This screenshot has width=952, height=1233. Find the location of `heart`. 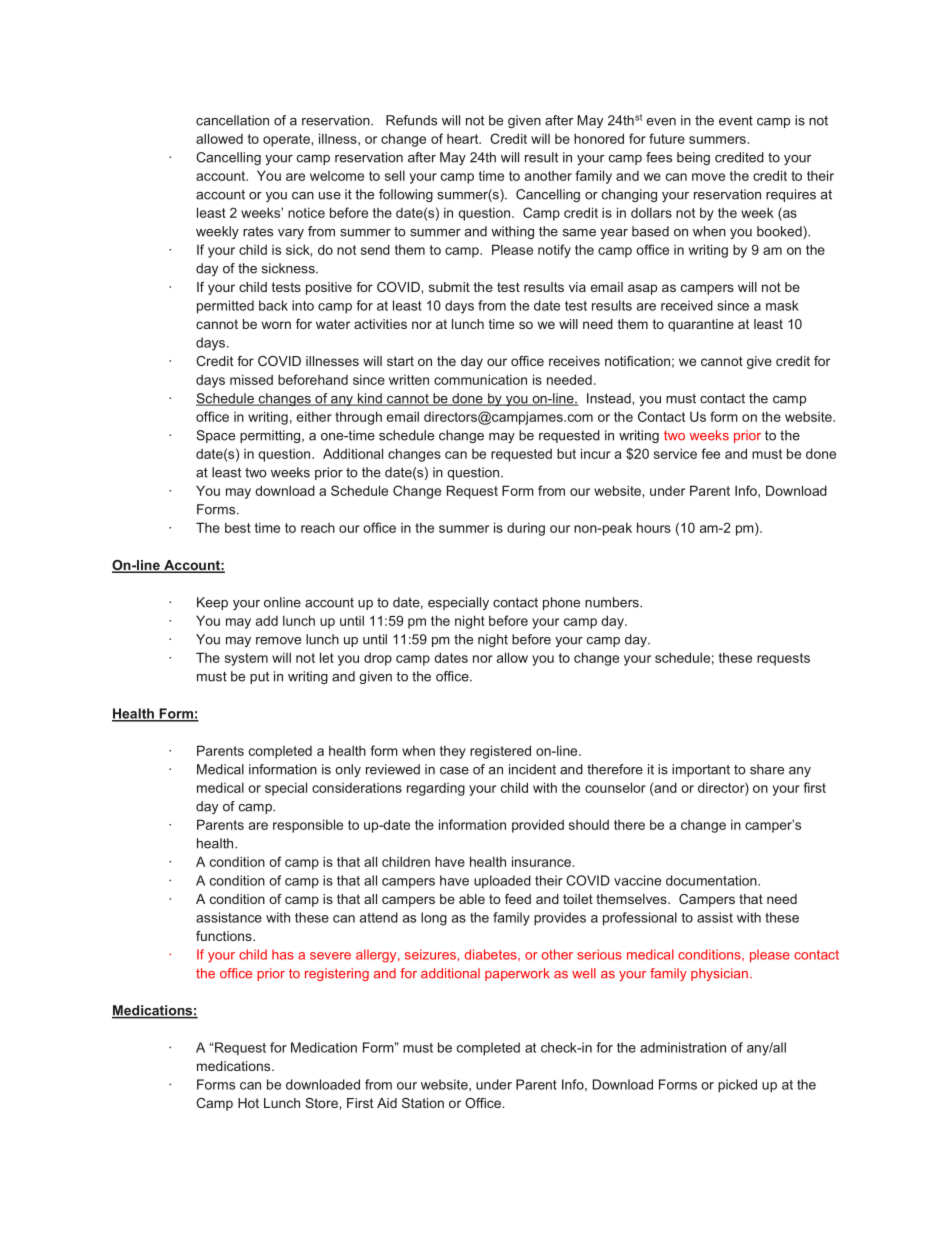

heart is located at coordinates (464, 139).
